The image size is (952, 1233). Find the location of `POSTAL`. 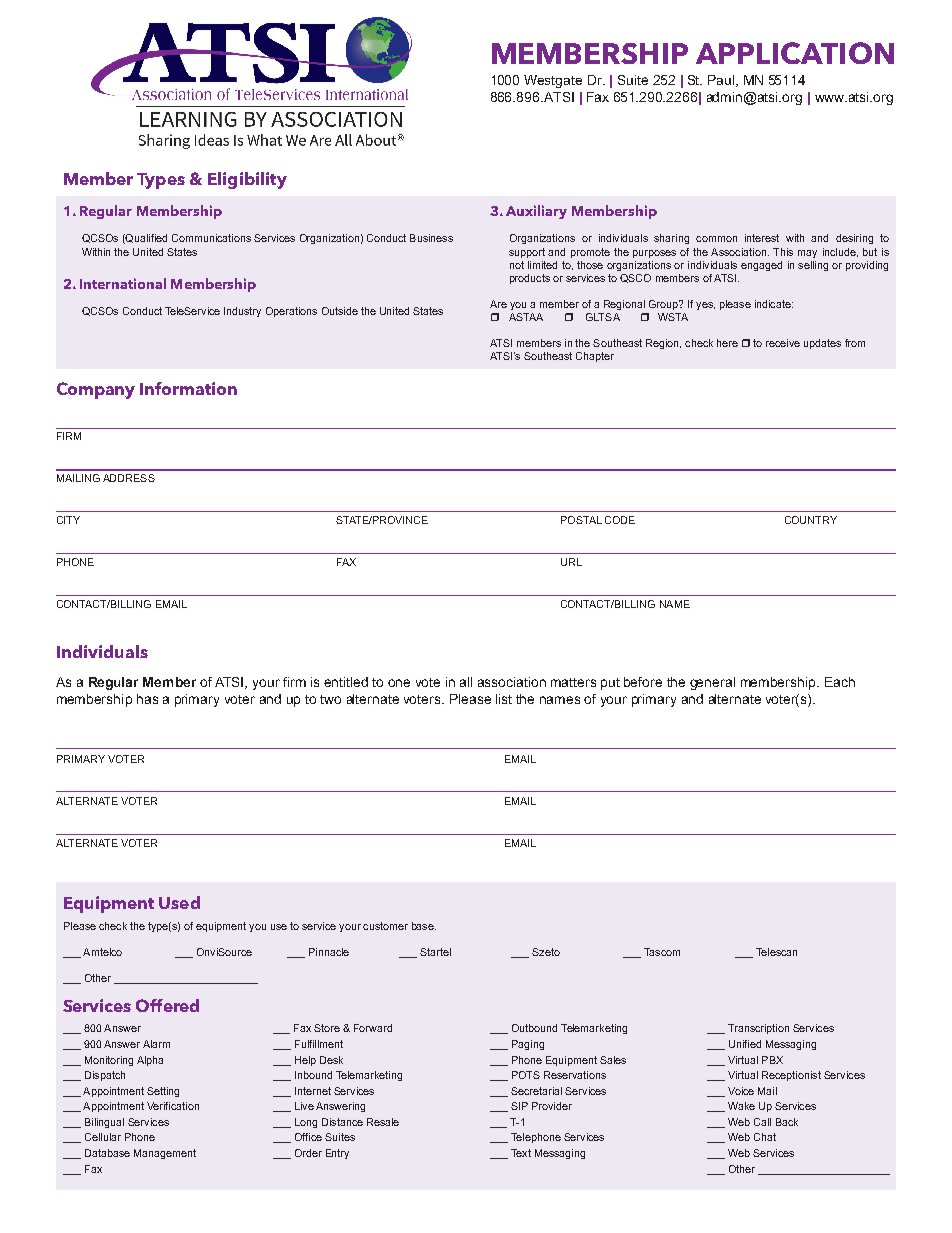

POSTAL is located at coordinates (581, 520).
